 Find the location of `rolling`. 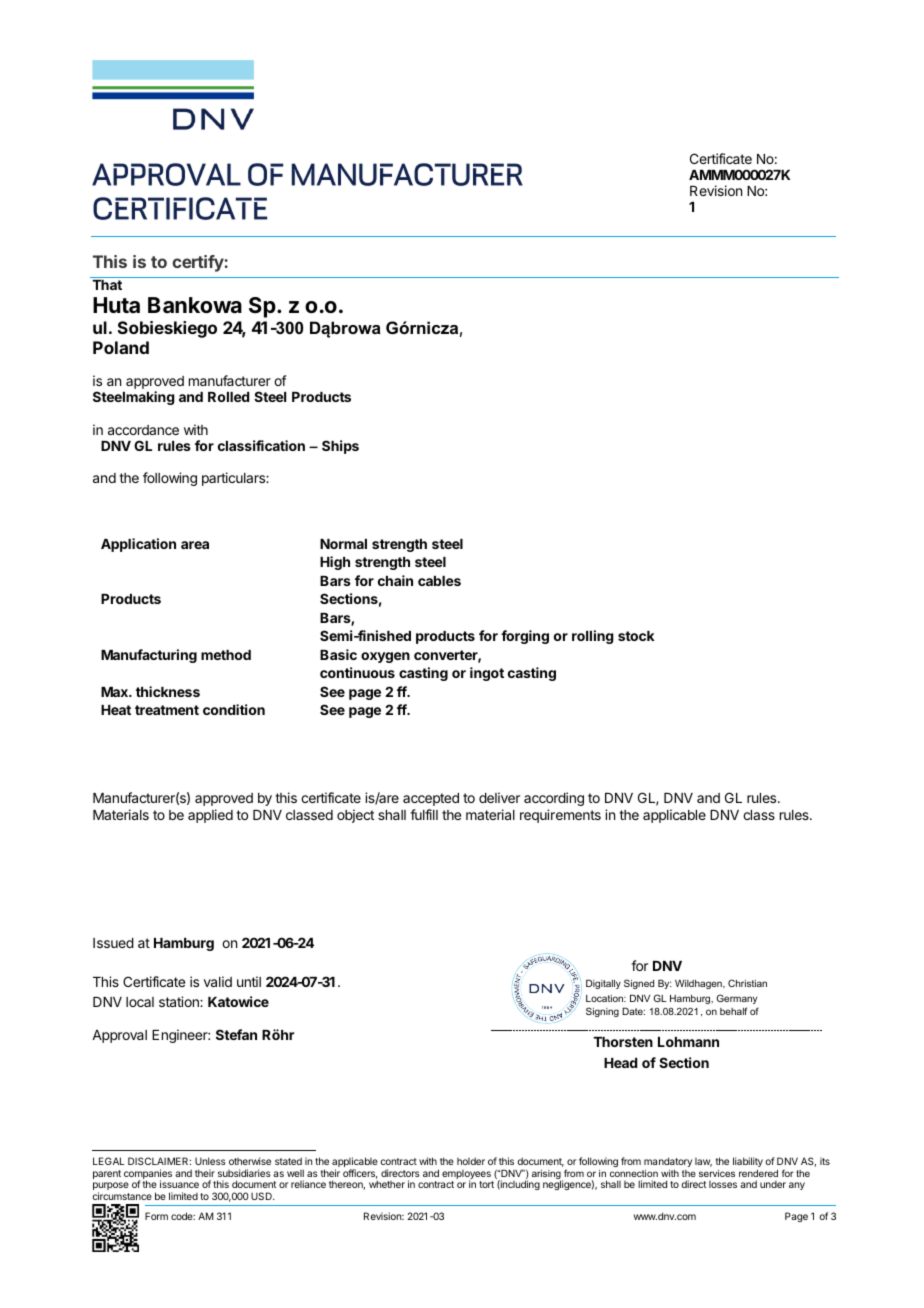

rolling is located at coordinates (593, 637).
